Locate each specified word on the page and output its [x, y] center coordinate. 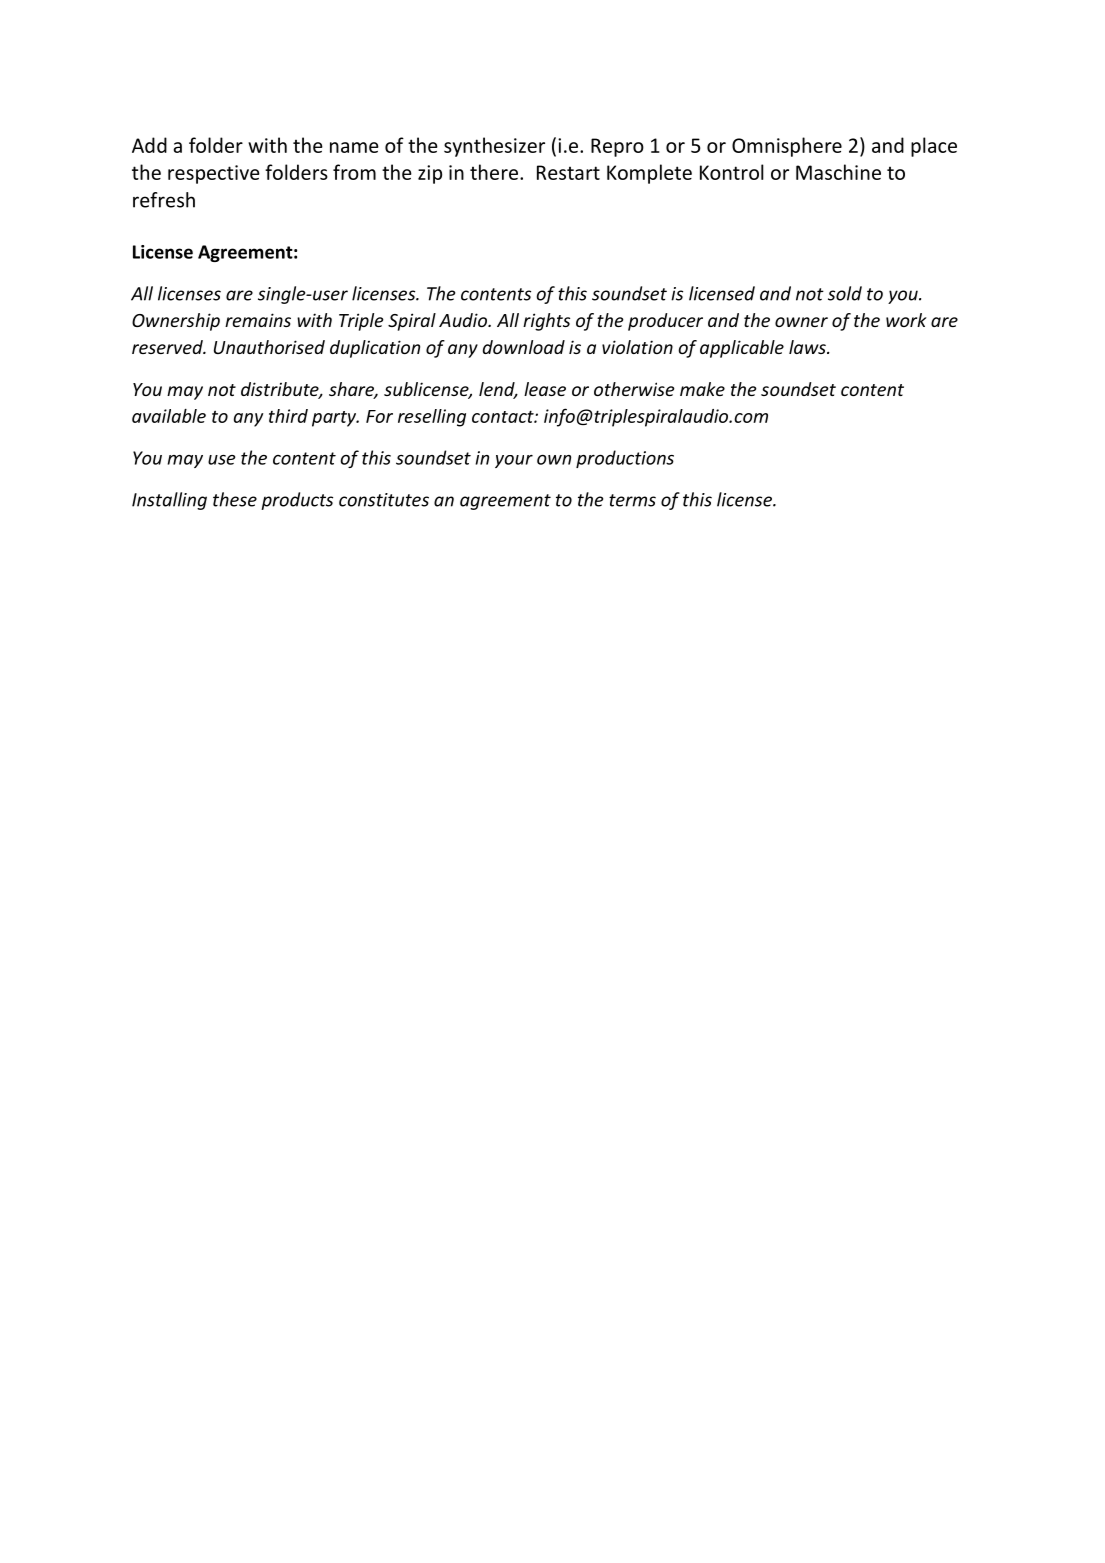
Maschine [838, 172]
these [235, 499]
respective [214, 174]
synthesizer [494, 147]
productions [625, 459]
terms [632, 500]
